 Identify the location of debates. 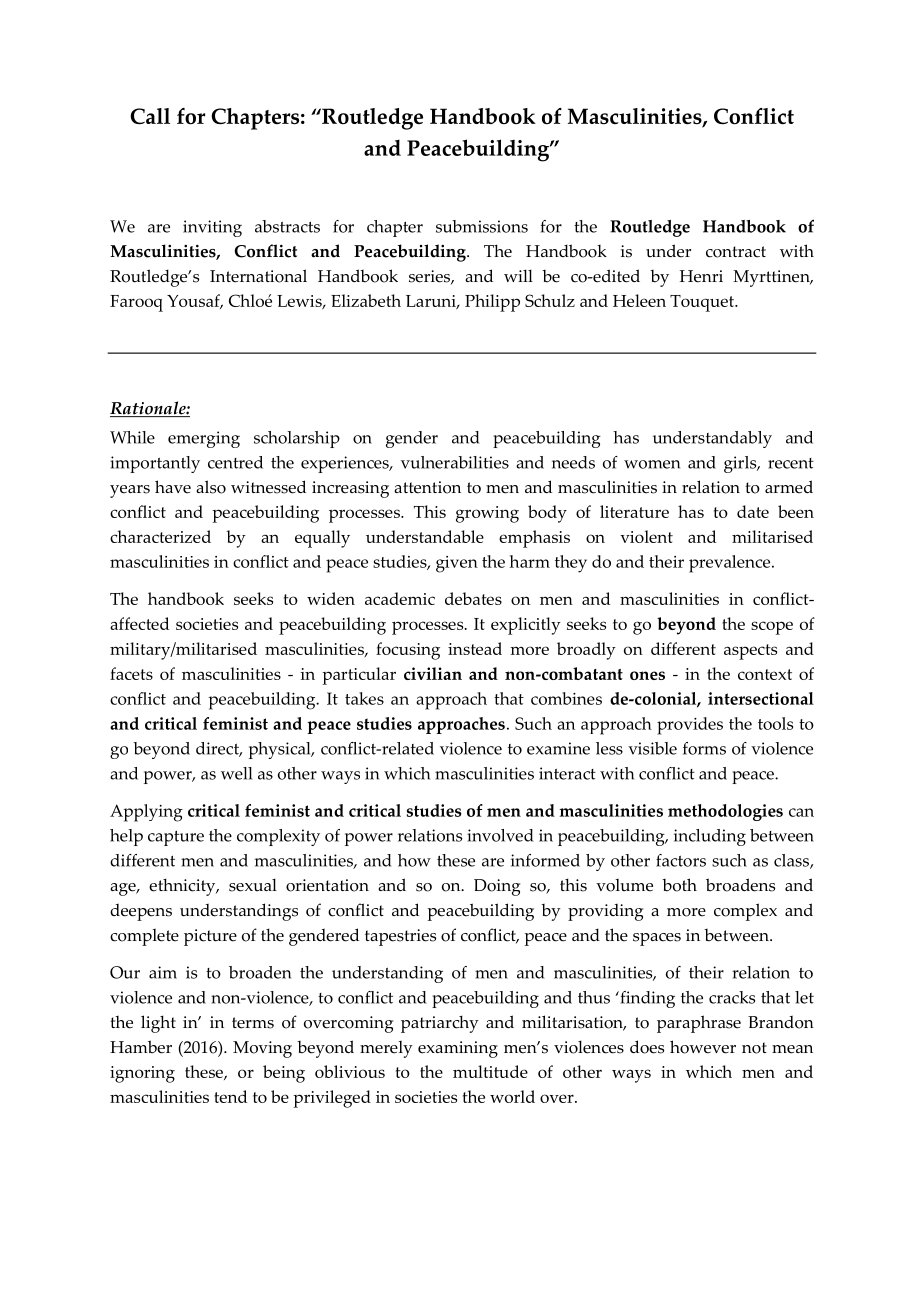
(473, 598).
